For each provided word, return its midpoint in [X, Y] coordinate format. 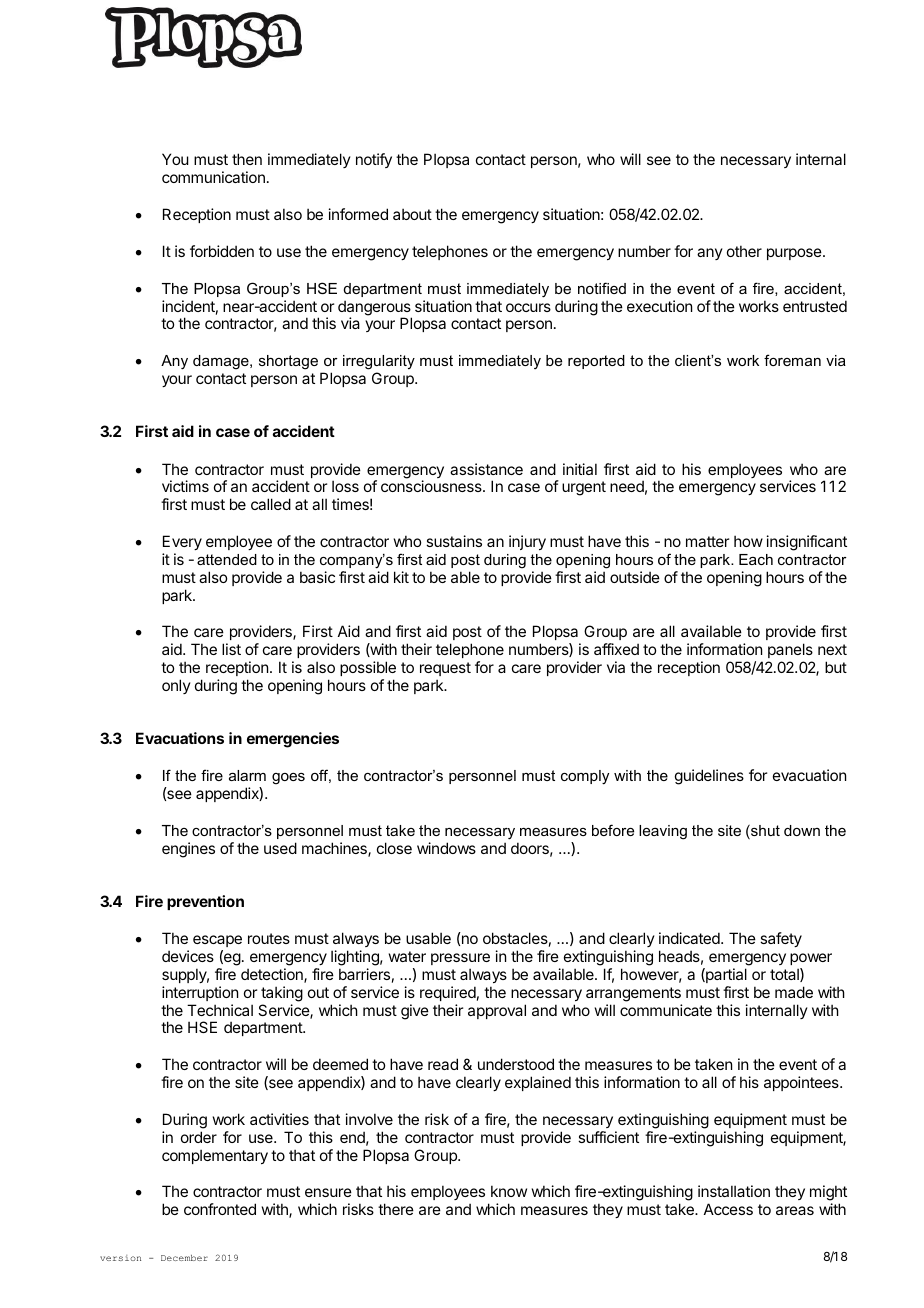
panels [790, 650]
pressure [460, 959]
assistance [486, 469]
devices [188, 956]
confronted [220, 1209]
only [176, 686]
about [412, 214]
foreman [792, 360]
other [744, 251]
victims [185, 486]
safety [781, 939]
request [445, 669]
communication [213, 177]
